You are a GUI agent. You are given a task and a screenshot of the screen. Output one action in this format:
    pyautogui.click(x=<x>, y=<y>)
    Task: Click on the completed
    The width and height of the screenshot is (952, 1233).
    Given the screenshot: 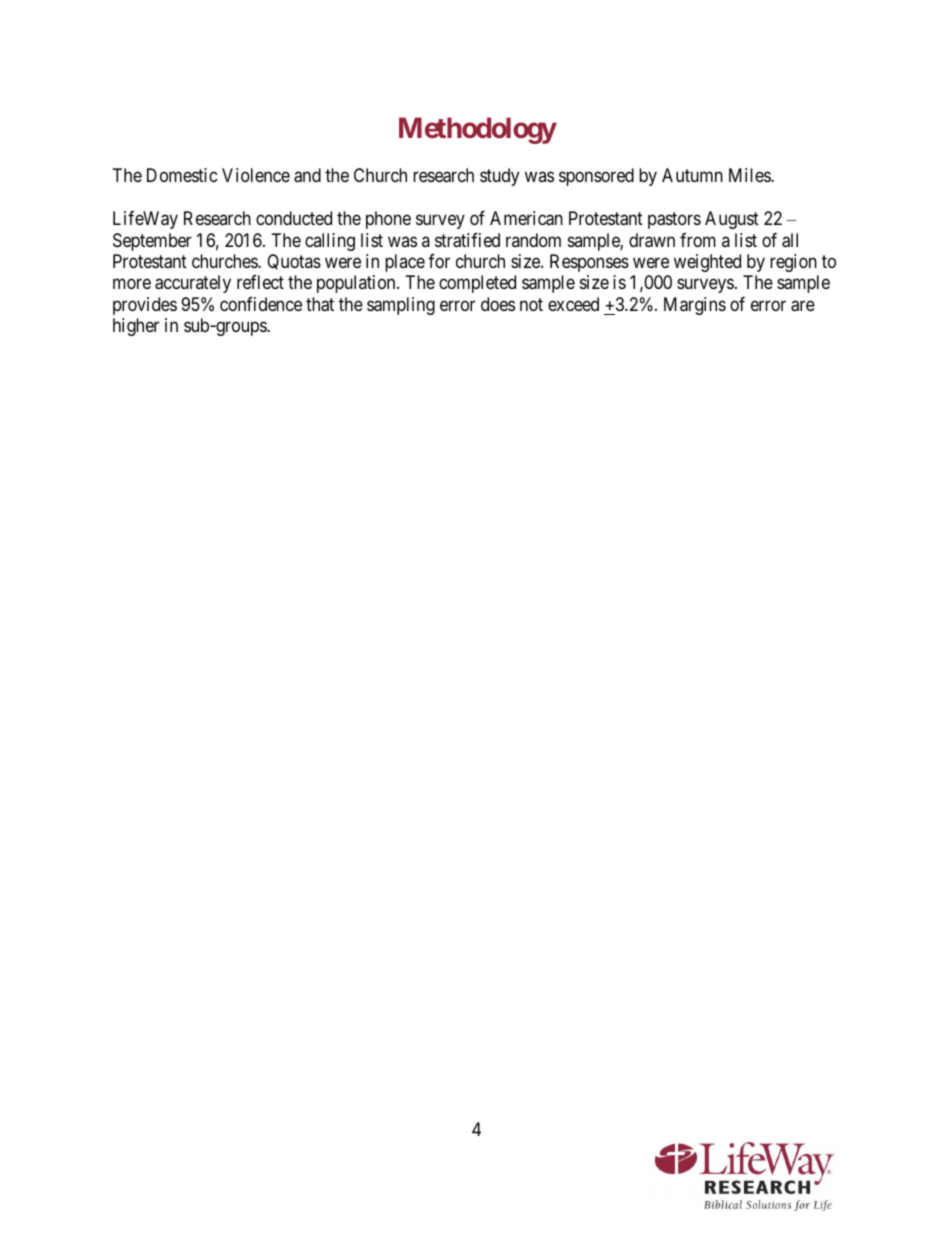 What is the action you would take?
    pyautogui.click(x=477, y=284)
